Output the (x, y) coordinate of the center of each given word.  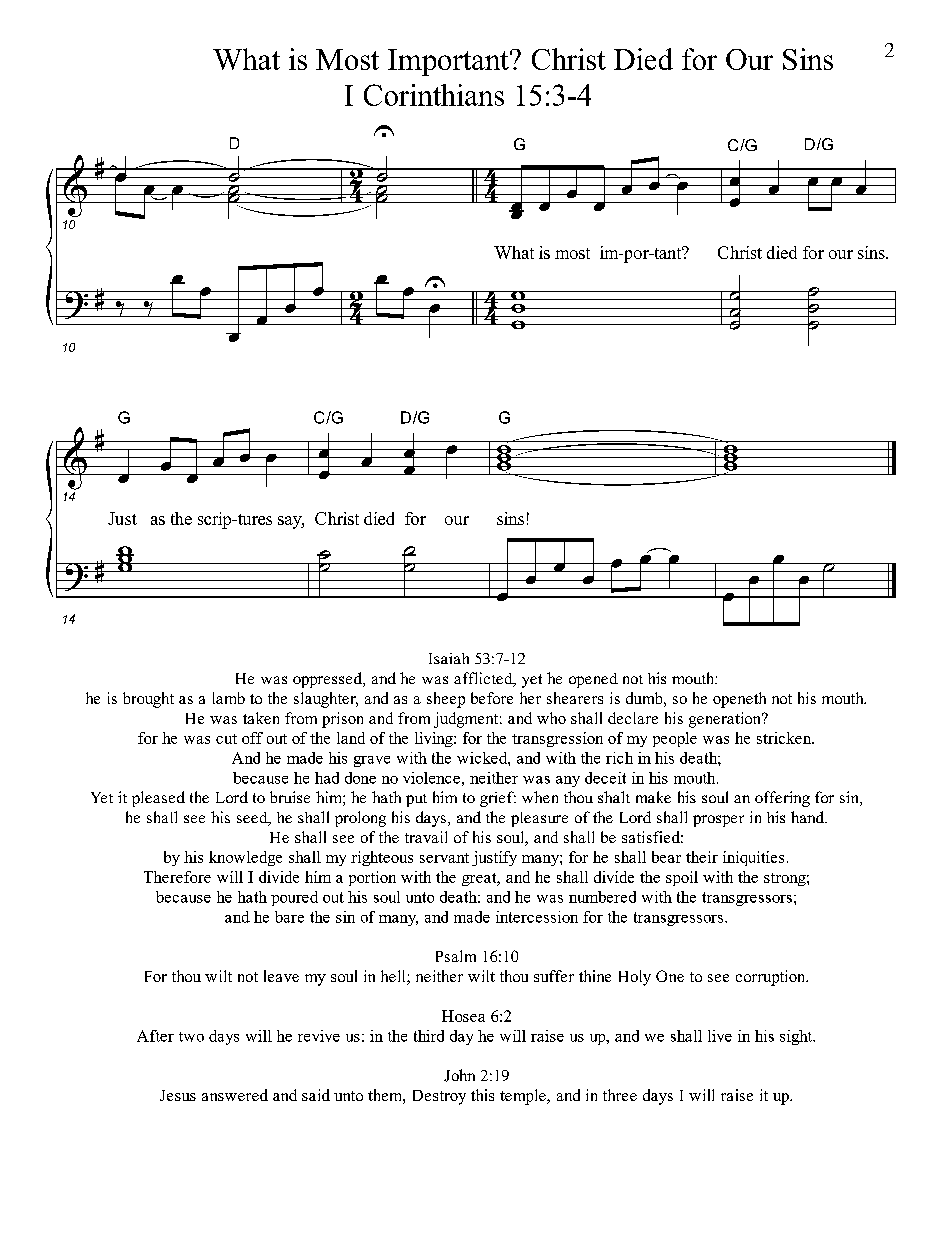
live (720, 1036)
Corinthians (434, 95)
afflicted (484, 679)
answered (235, 1095)
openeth (739, 700)
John (459, 1075)
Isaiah (449, 658)
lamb (229, 698)
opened (593, 680)
